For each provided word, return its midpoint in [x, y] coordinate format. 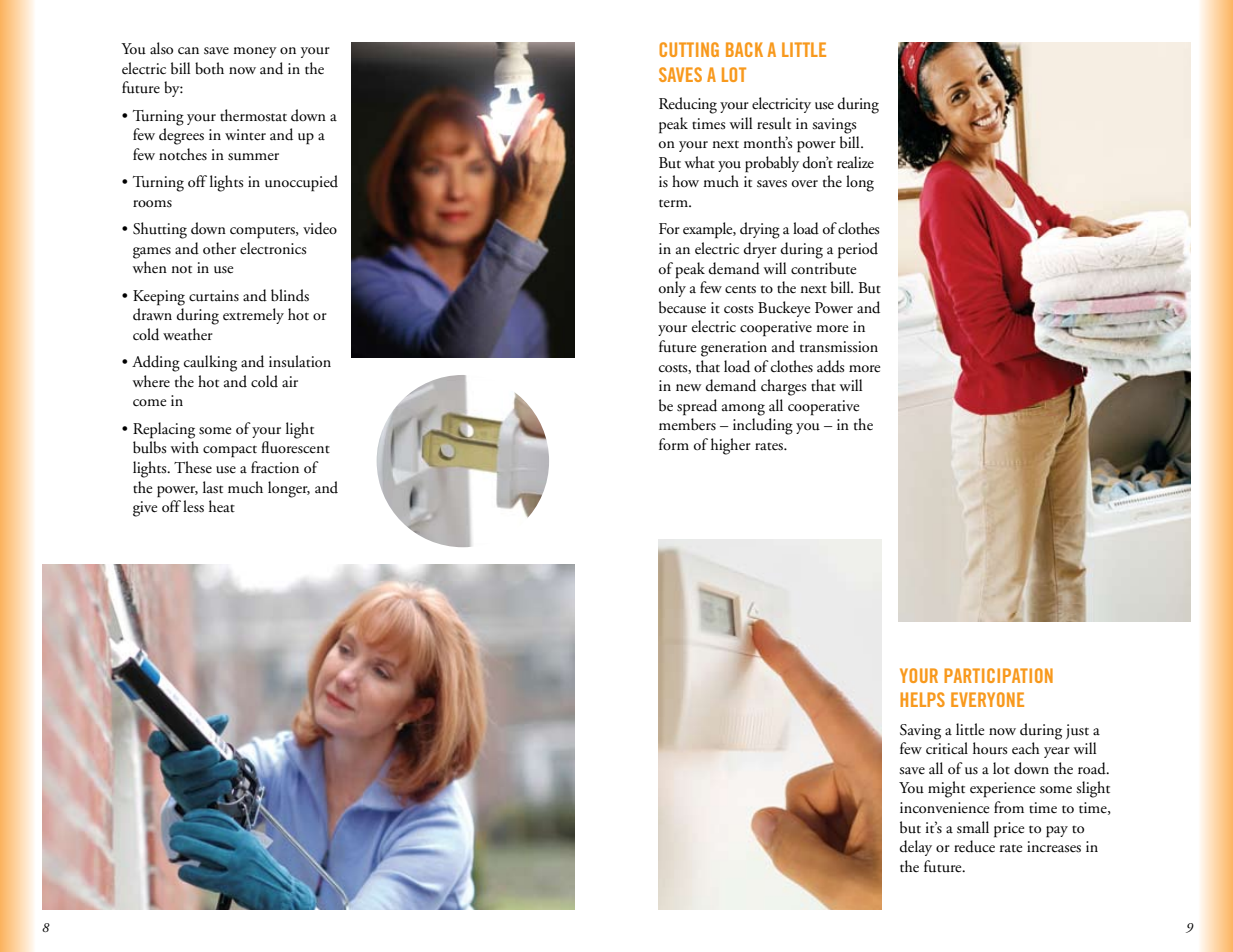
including [763, 426]
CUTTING [689, 49]
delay [916, 848]
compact [230, 451]
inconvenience [944, 808]
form [674, 444]
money [255, 52]
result [774, 123]
